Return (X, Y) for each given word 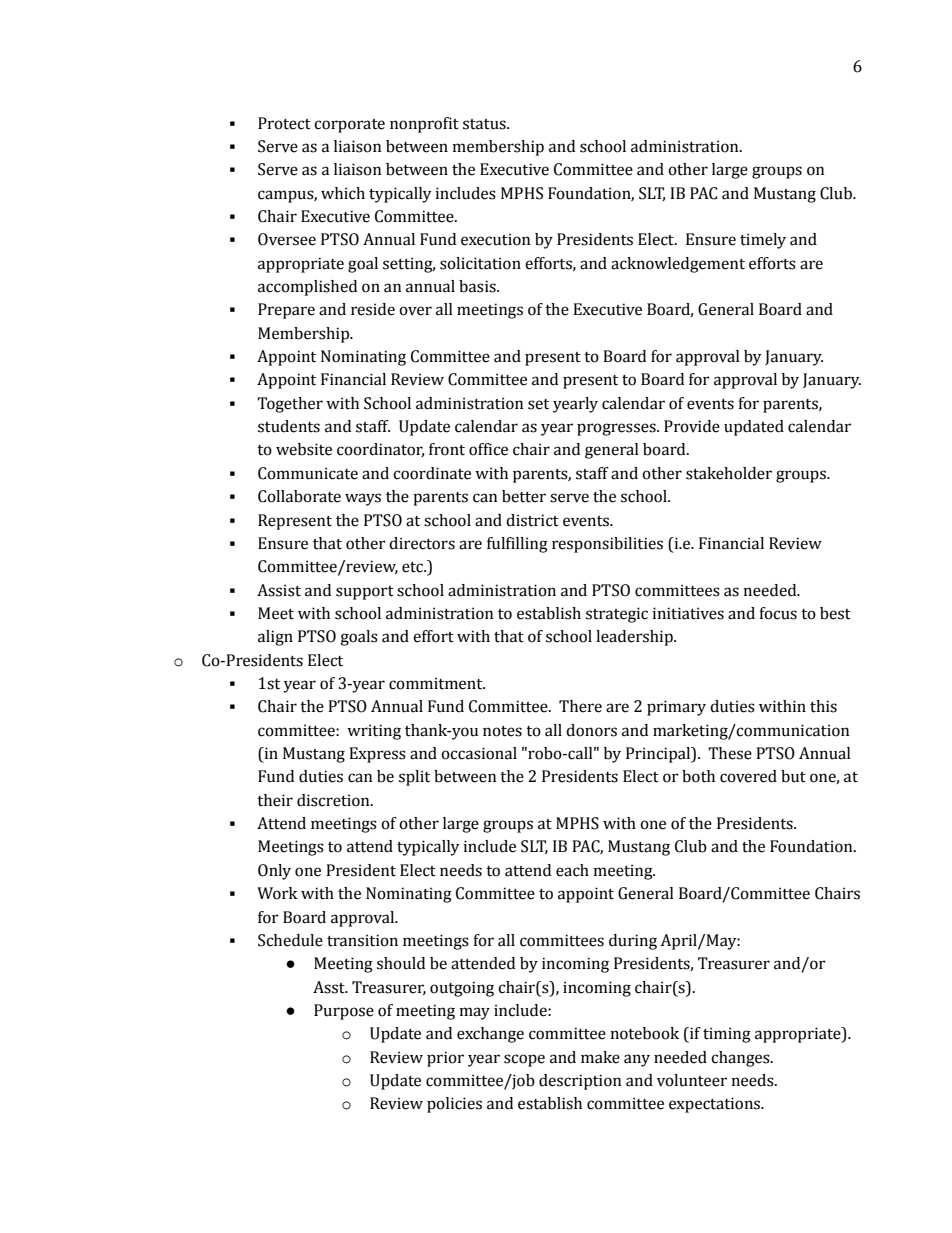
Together (290, 405)
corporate (349, 126)
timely (763, 241)
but (793, 776)
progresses (617, 429)
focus (778, 613)
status (485, 124)
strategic (617, 615)
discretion (334, 800)
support (365, 593)
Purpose (344, 1012)
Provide (692, 426)
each (572, 870)
